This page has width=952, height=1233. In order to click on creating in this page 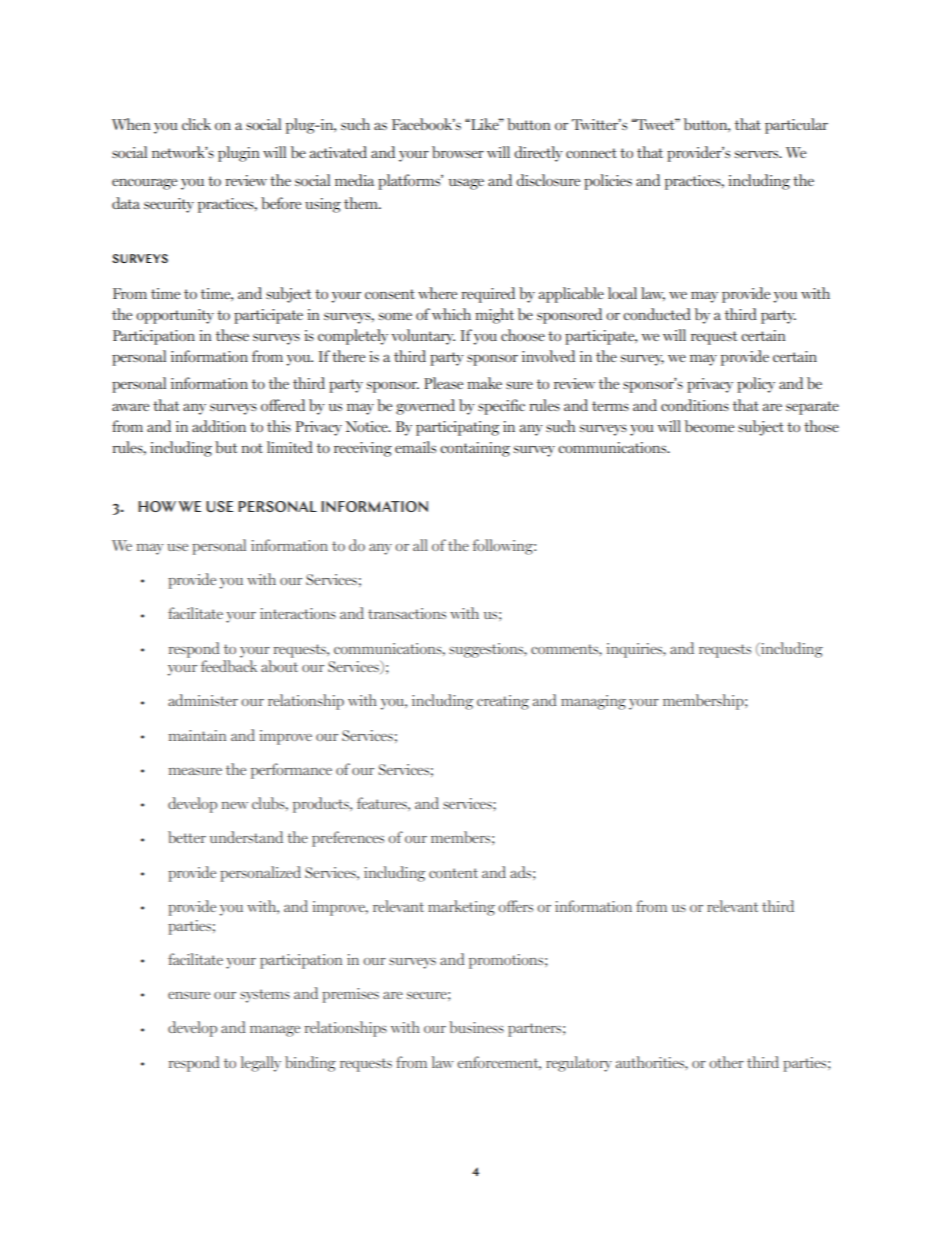, I will do `click(503, 702)`.
